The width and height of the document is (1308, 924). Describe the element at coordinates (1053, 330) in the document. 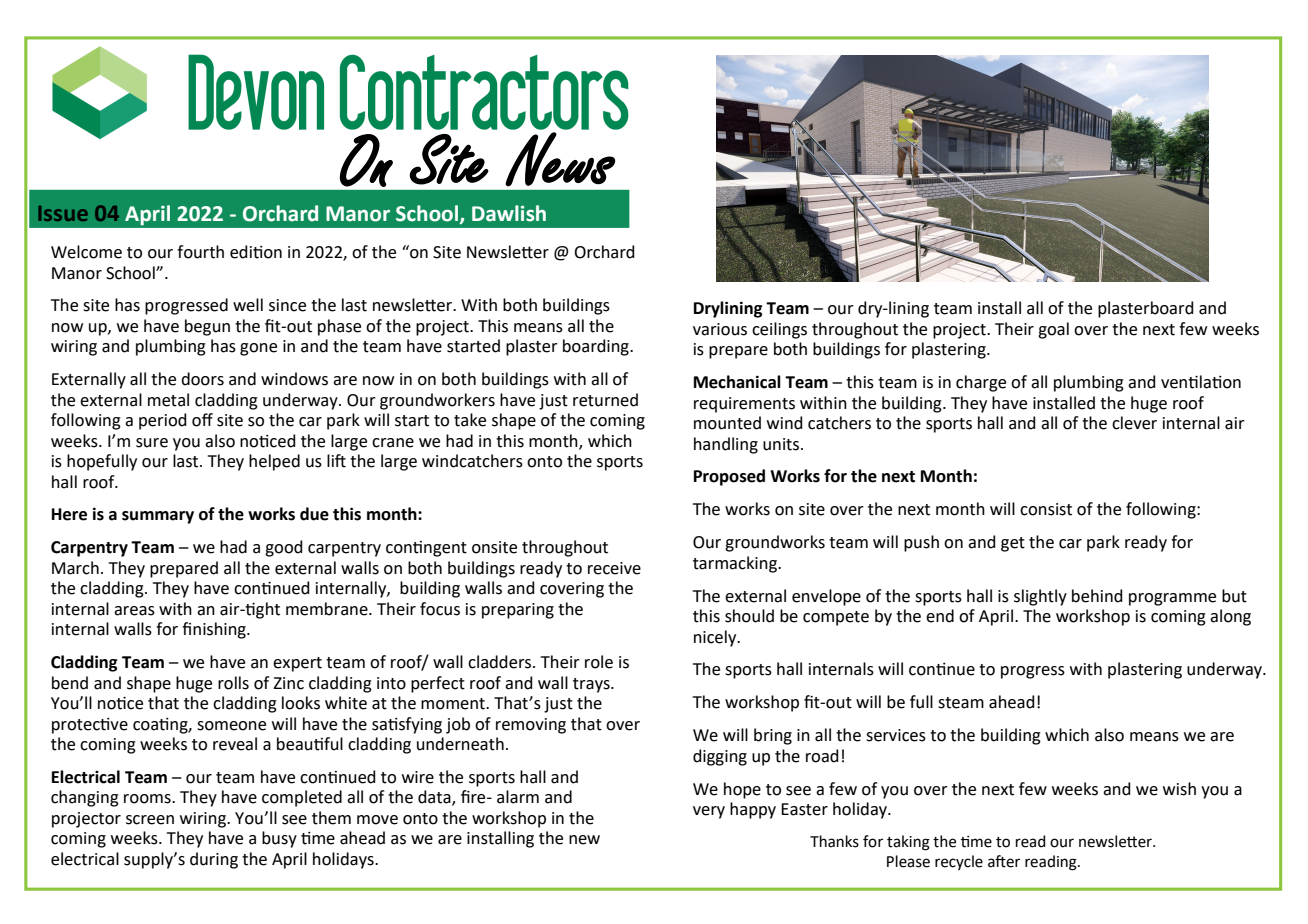

I see `goal` at that location.
